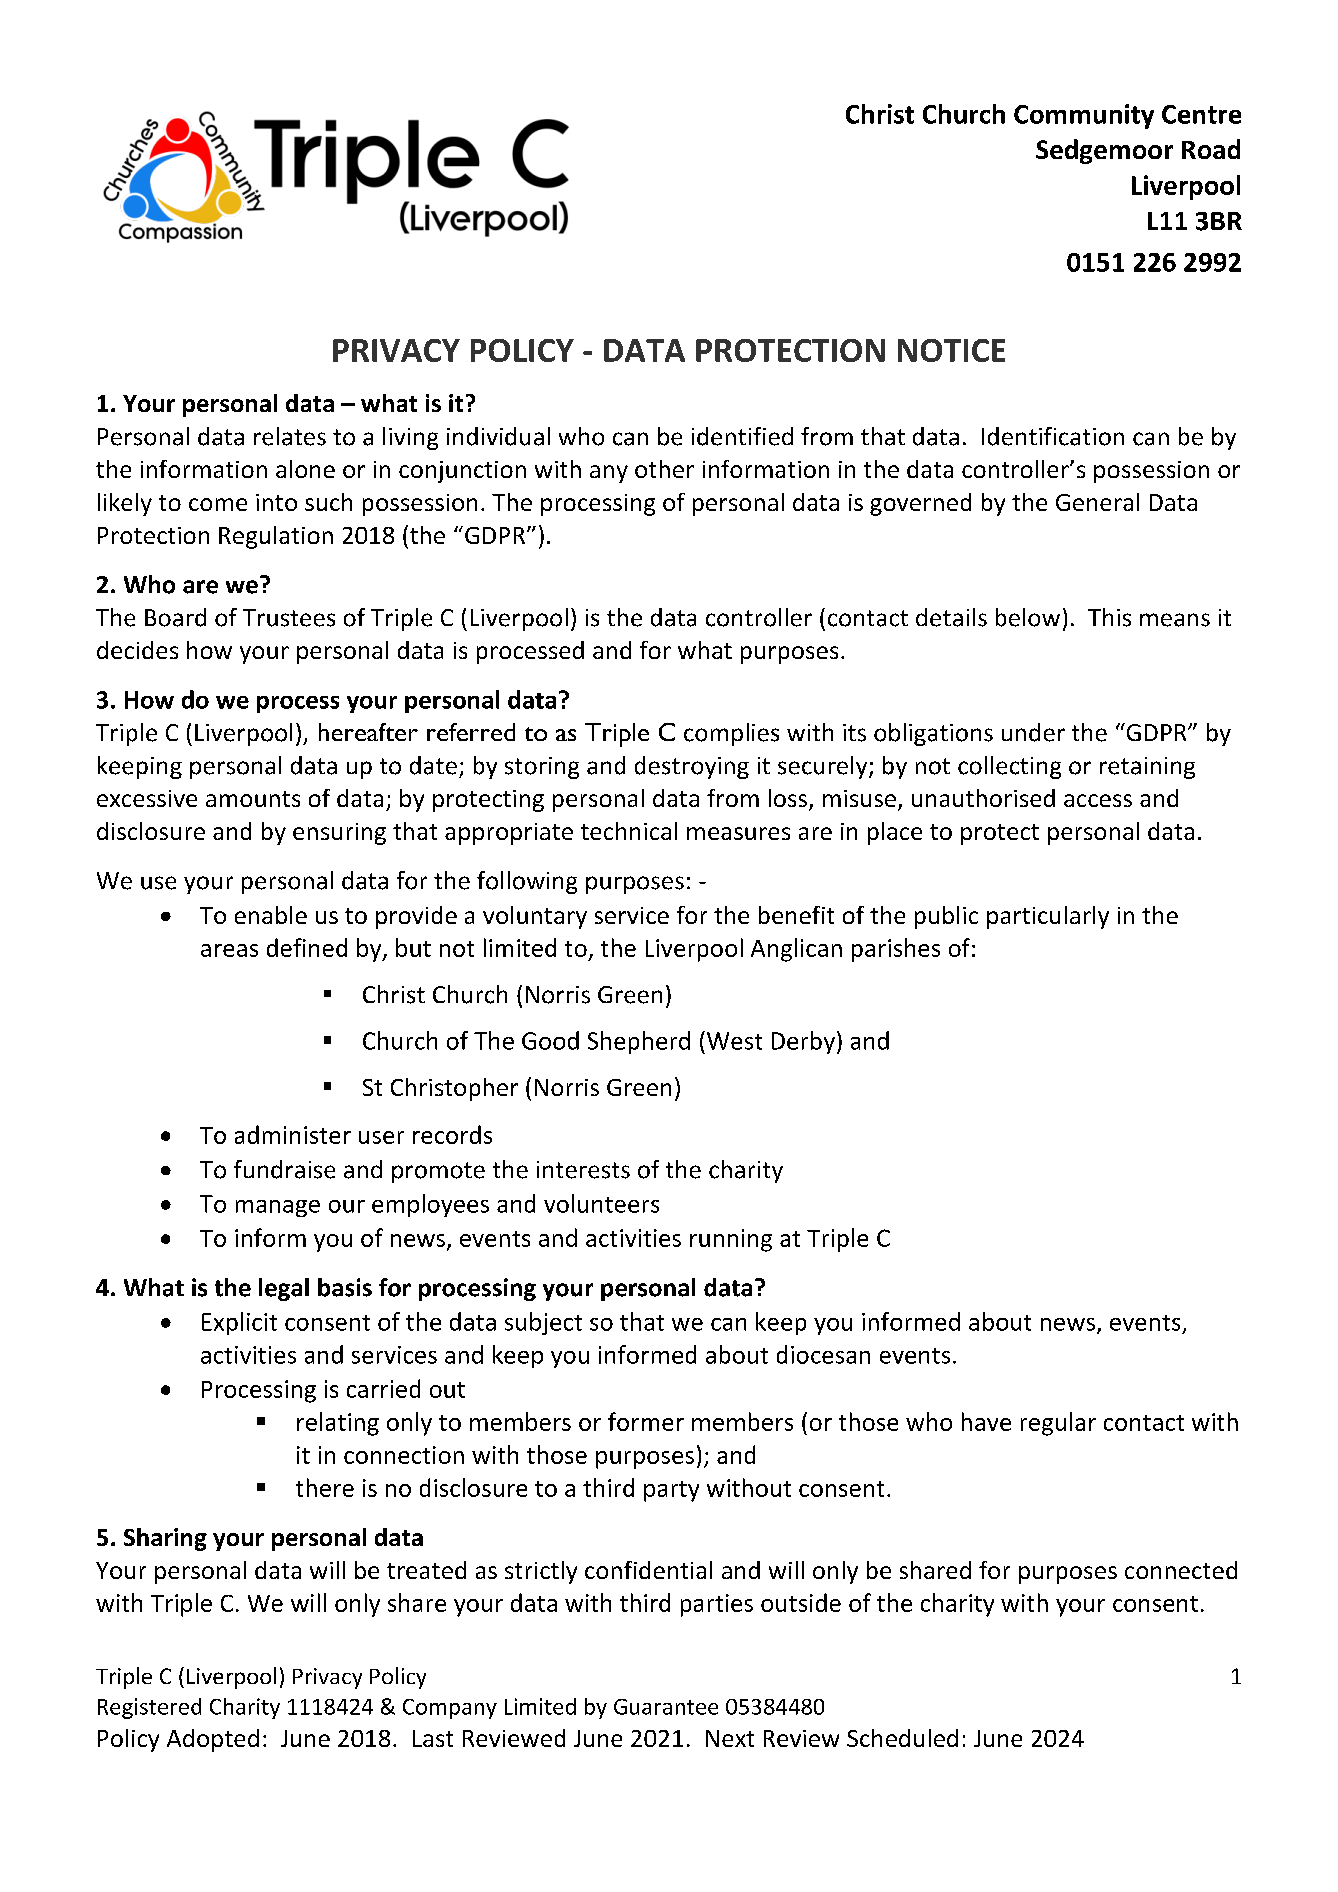 This screenshot has height=1892, width=1338. What do you see at coordinates (1084, 116) in the screenshot?
I see `Community` at bounding box center [1084, 116].
